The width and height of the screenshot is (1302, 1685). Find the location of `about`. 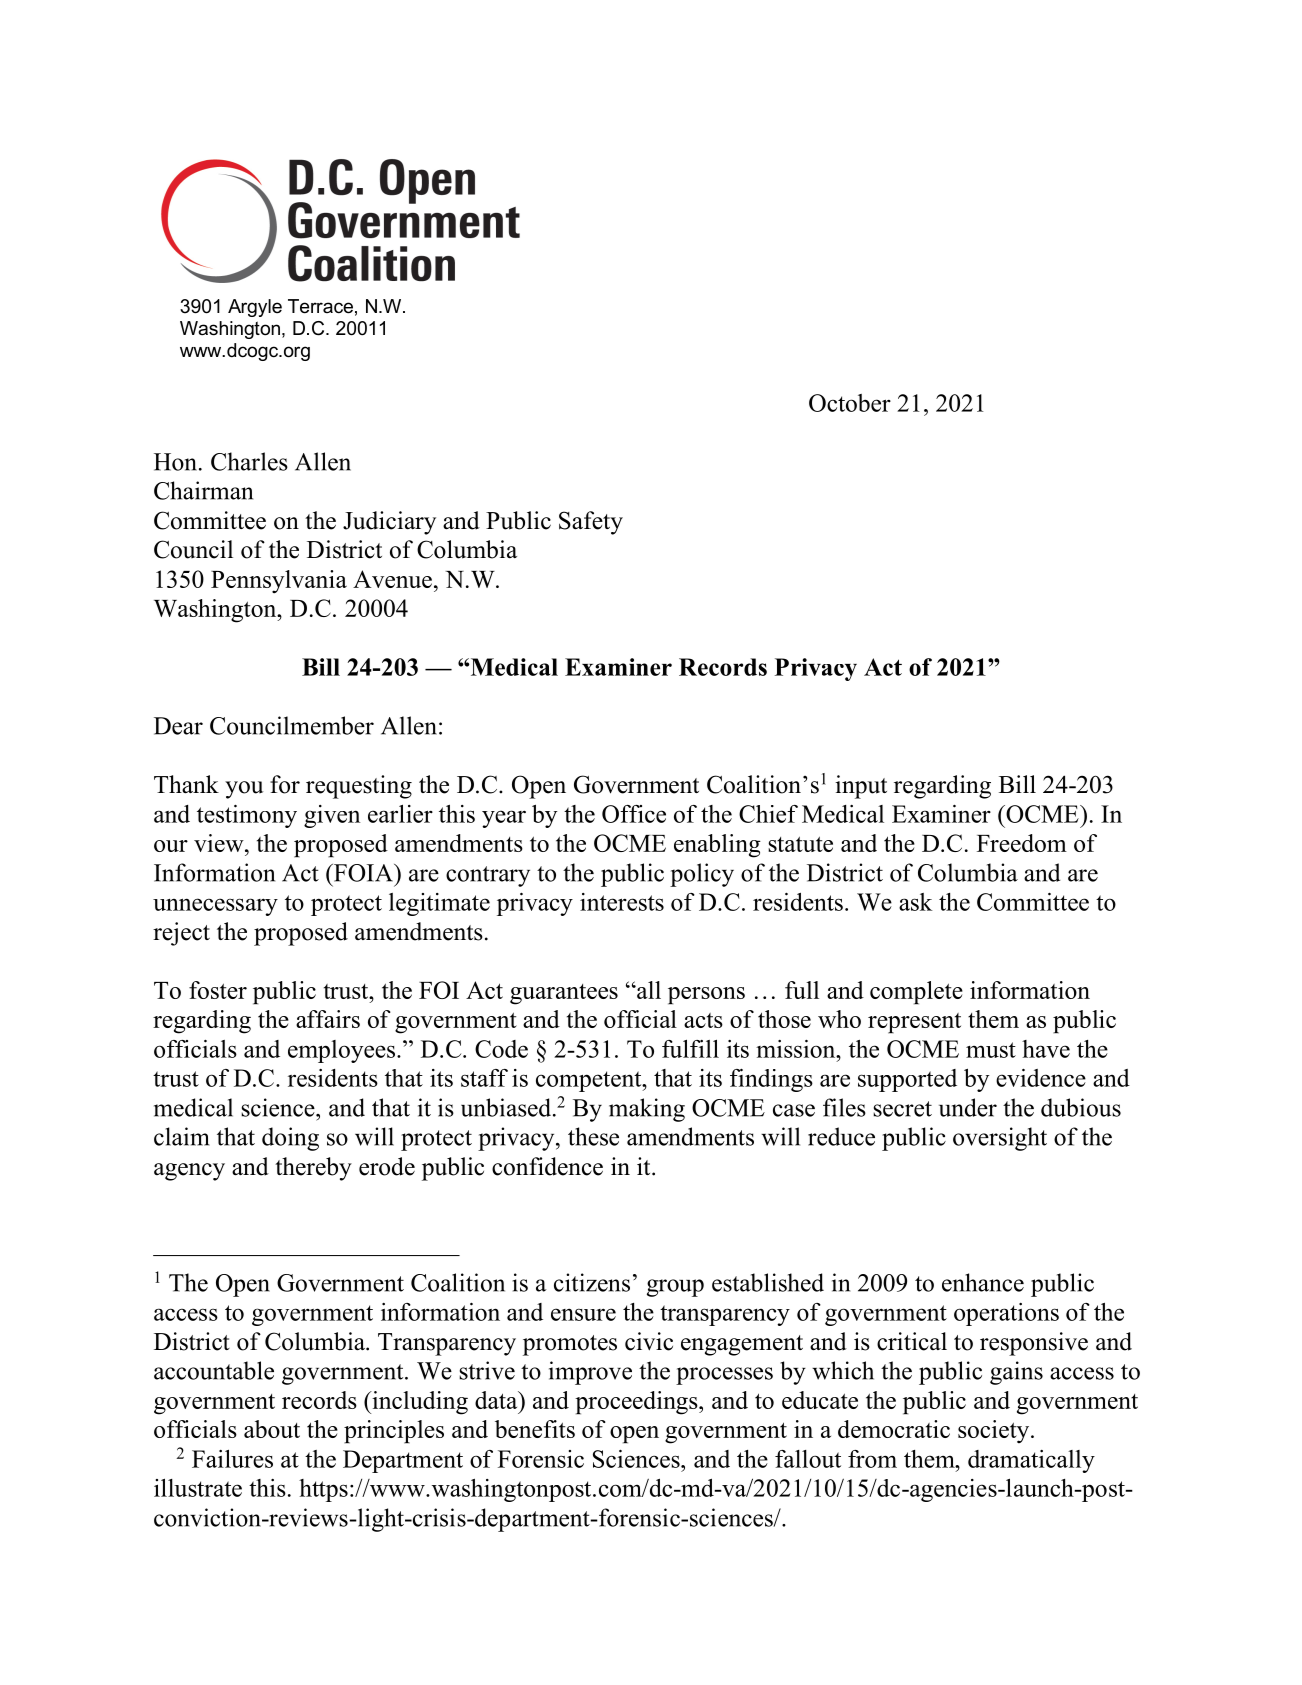

about is located at coordinates (272, 1429).
